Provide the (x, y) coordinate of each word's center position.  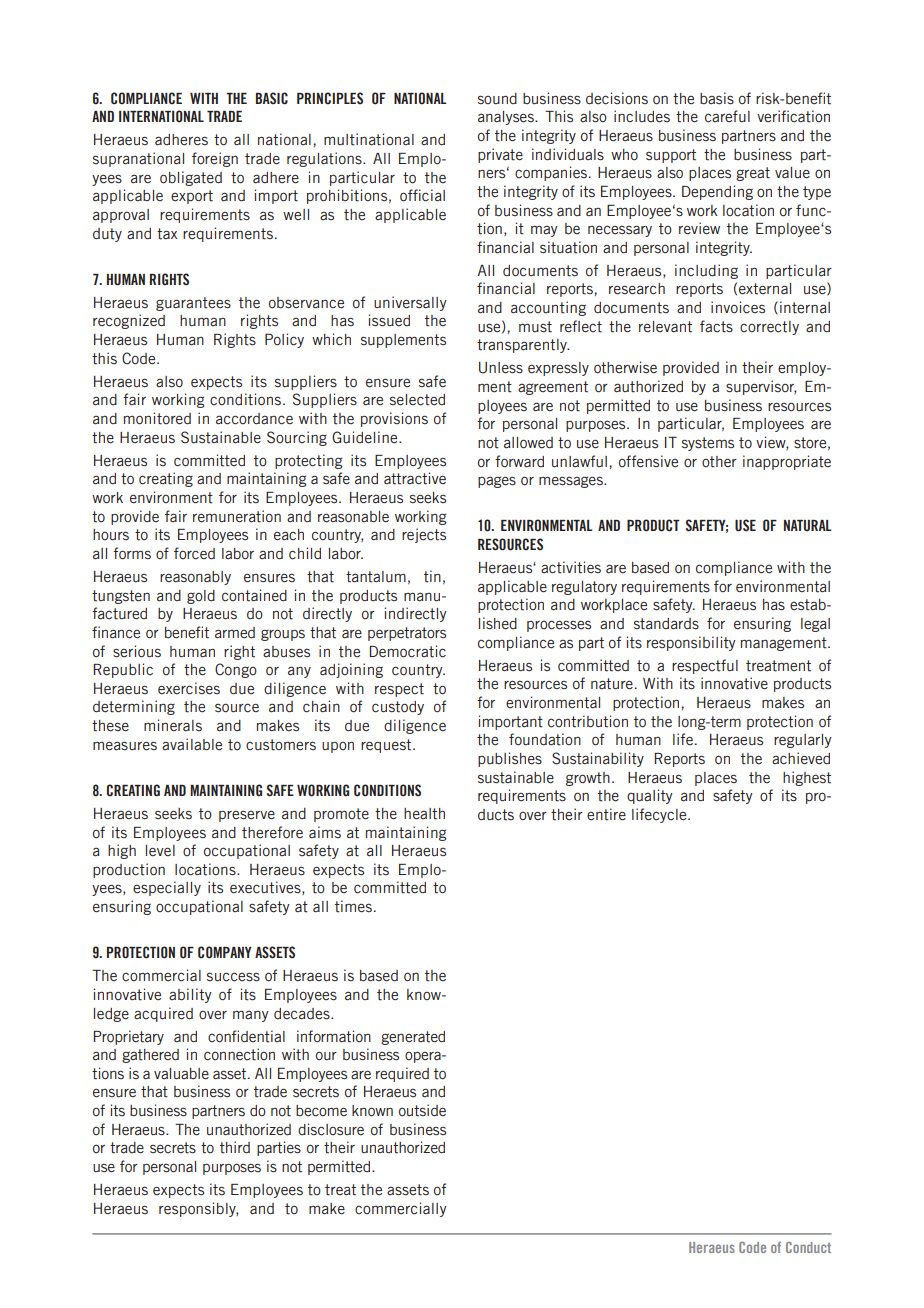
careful (727, 116)
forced (194, 553)
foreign (215, 159)
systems (708, 444)
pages (497, 482)
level (160, 850)
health (424, 814)
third (235, 1147)
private (500, 155)
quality (650, 796)
